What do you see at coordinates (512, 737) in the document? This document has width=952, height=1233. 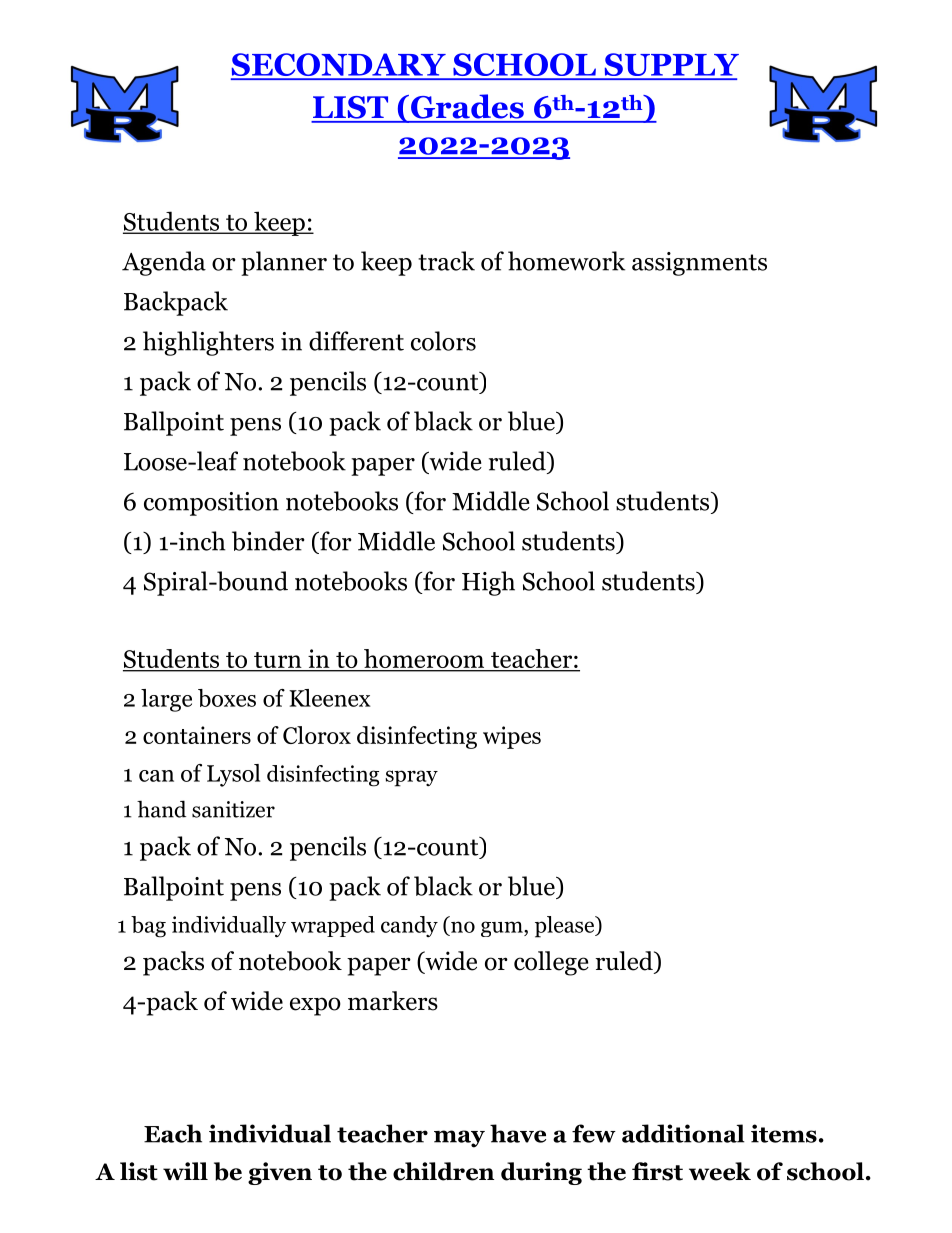 I see `wipes` at bounding box center [512, 737].
